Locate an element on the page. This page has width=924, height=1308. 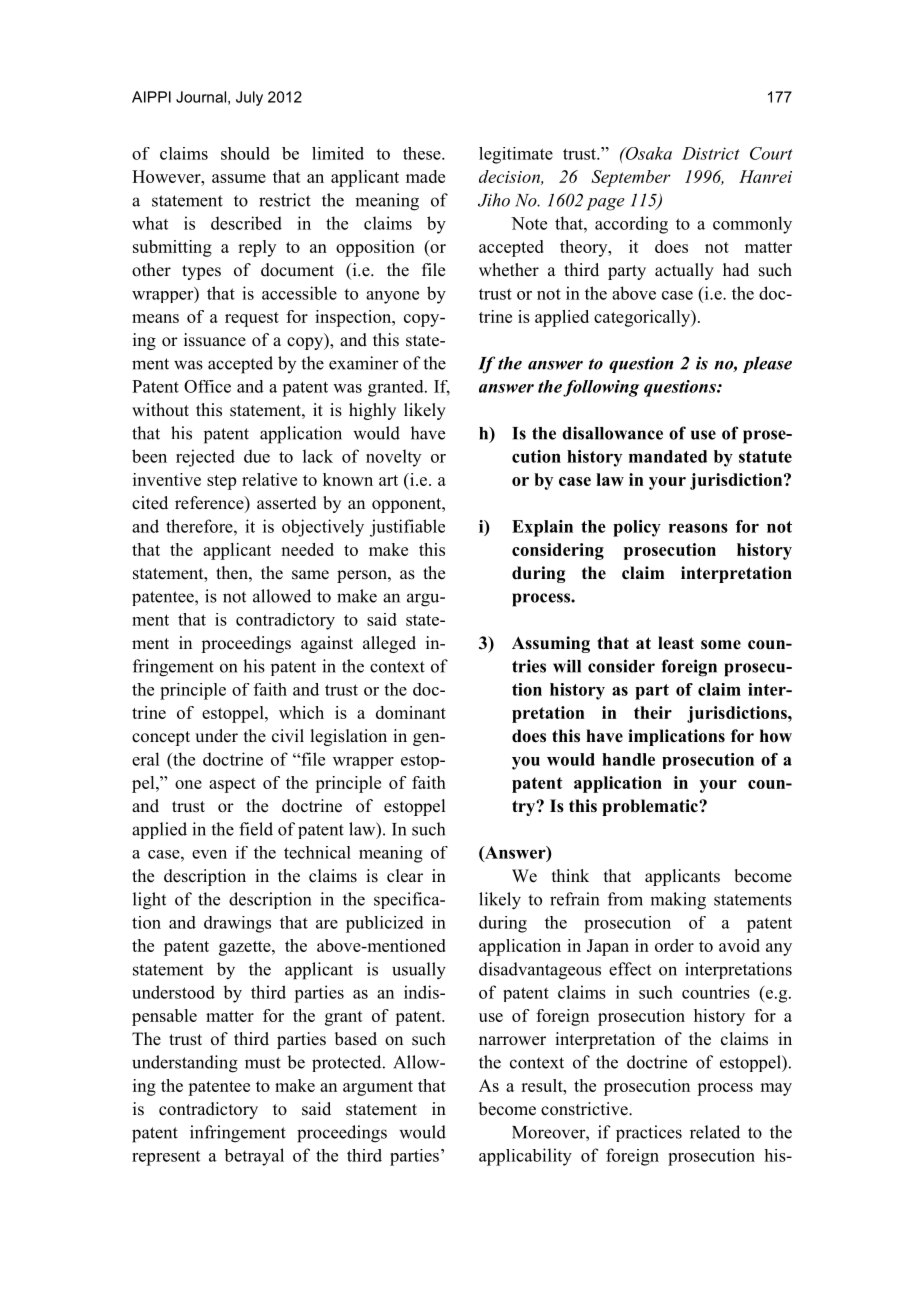
should is located at coordinates (245, 153).
